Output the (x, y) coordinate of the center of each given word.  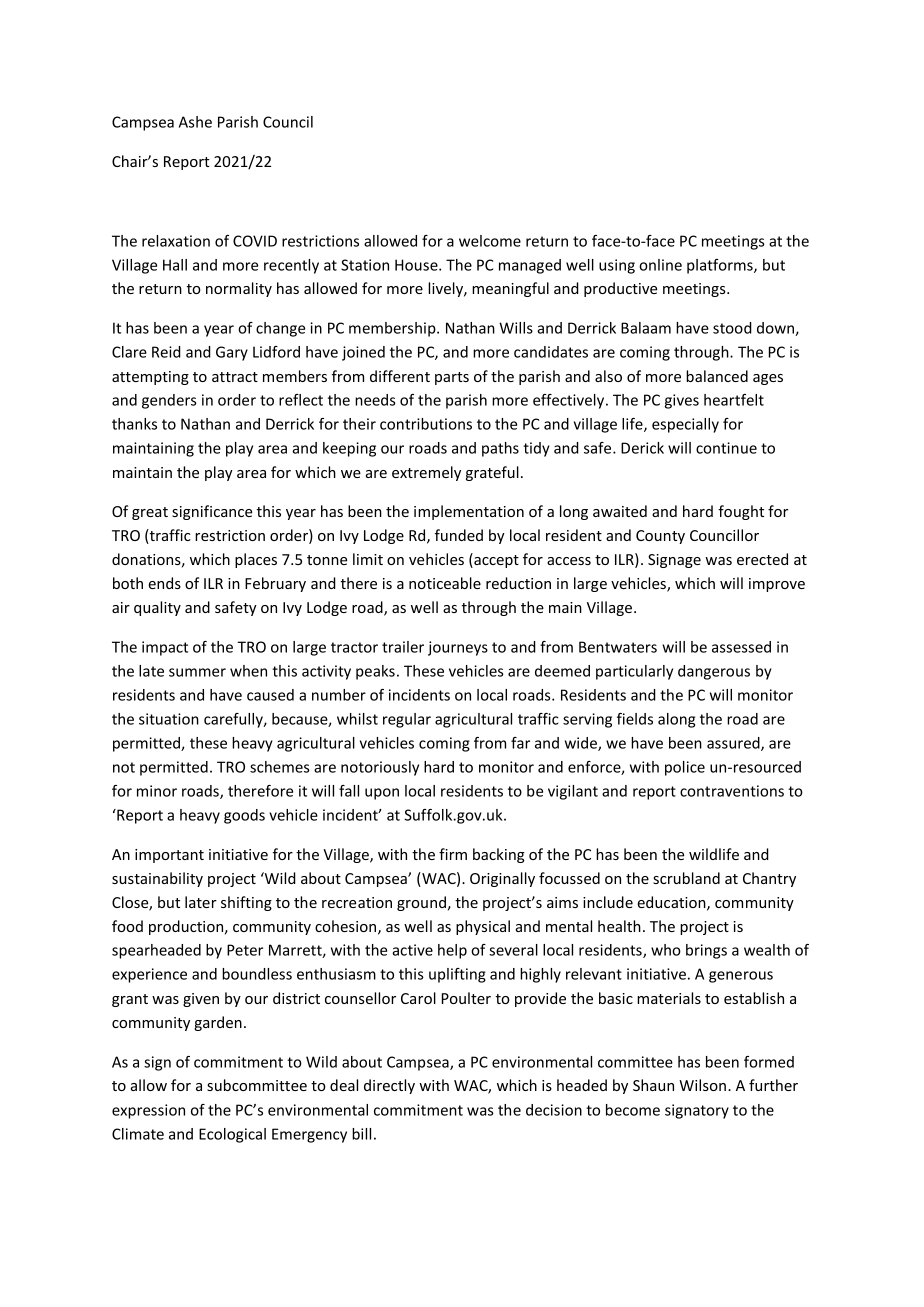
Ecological (232, 1135)
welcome (490, 241)
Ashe (195, 122)
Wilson (702, 1085)
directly (389, 1086)
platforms (721, 266)
